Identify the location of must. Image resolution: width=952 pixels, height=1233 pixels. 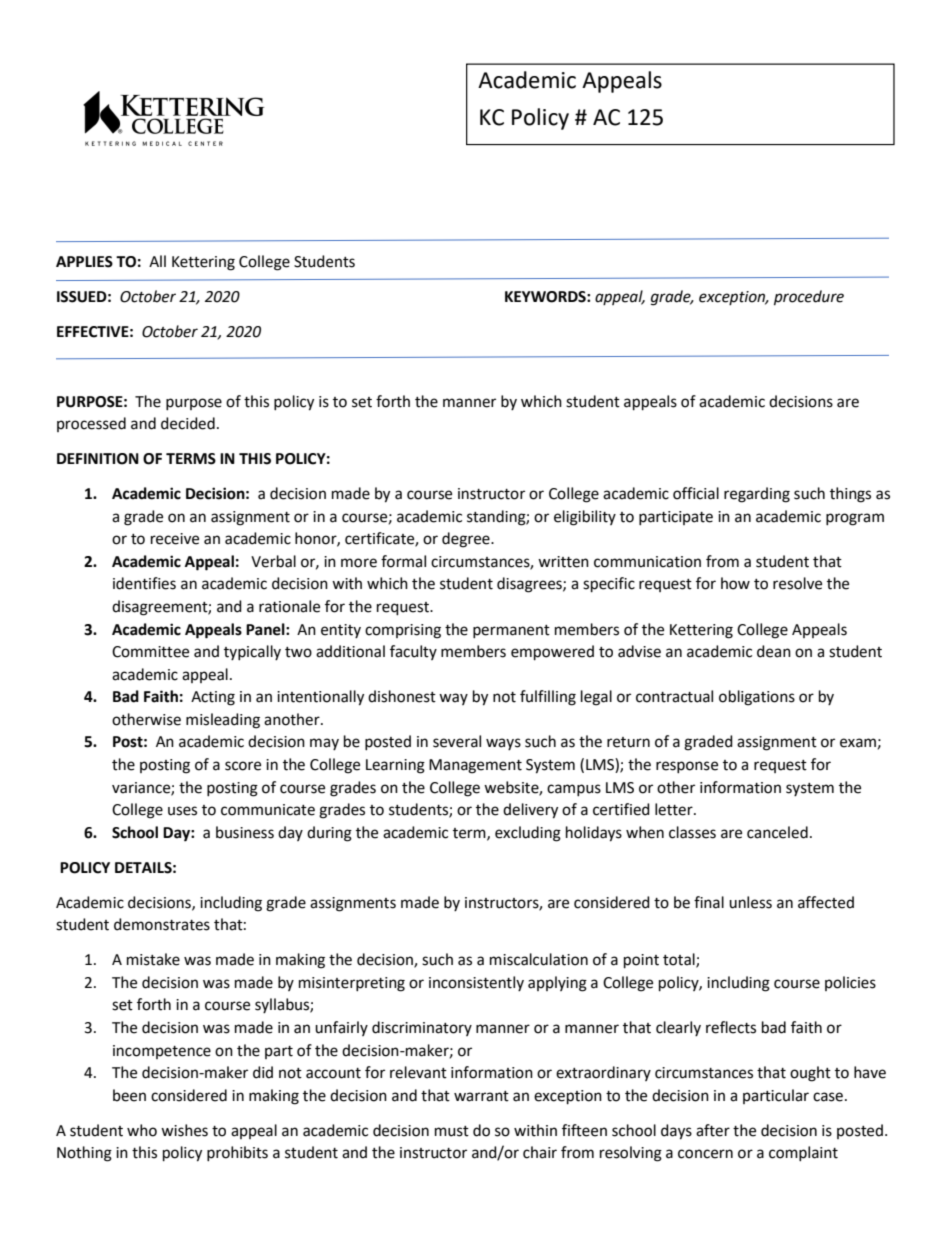
(452, 1131).
